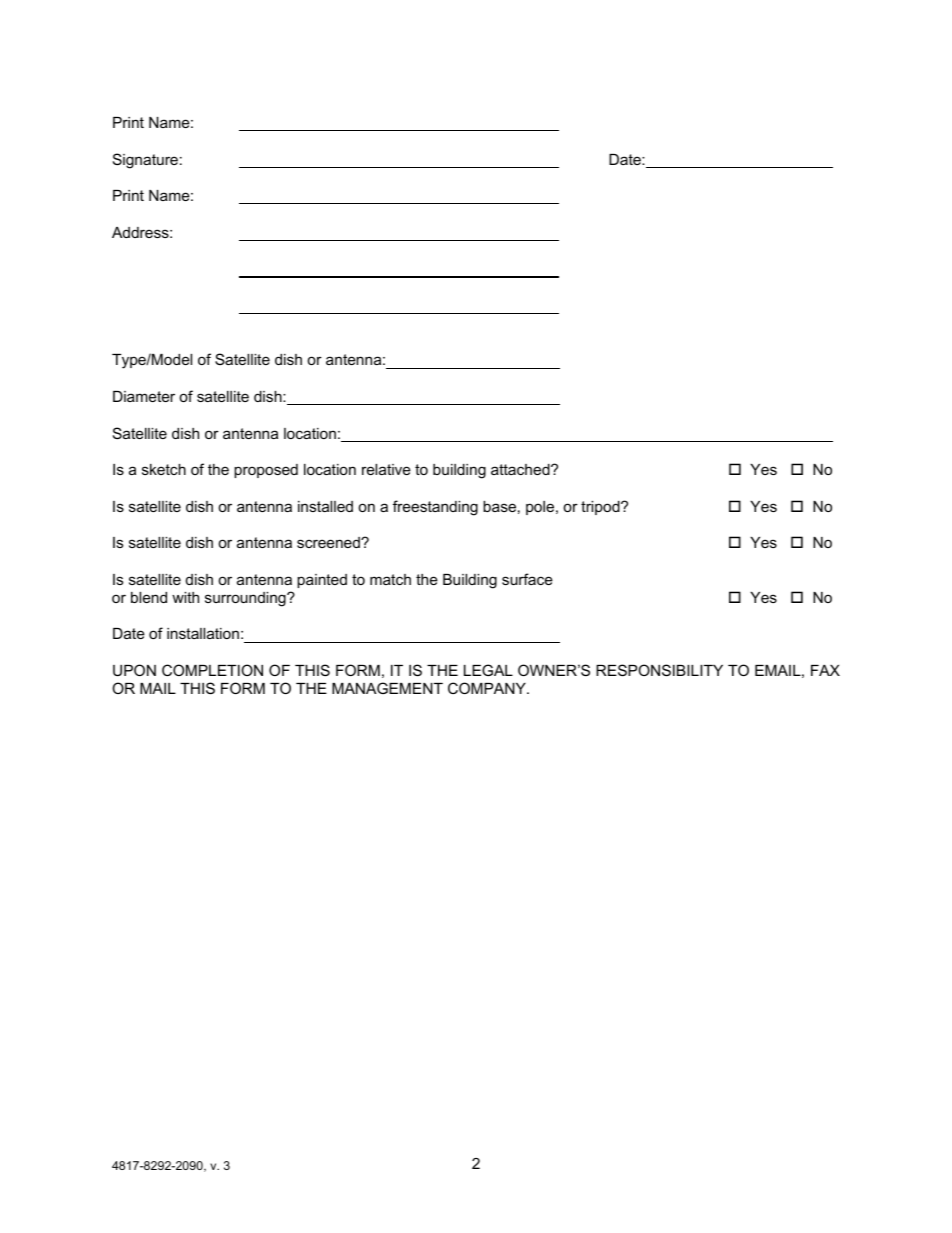 Image resolution: width=952 pixels, height=1233 pixels. What do you see at coordinates (435, 508) in the image?
I see `freestanding` at bounding box center [435, 508].
